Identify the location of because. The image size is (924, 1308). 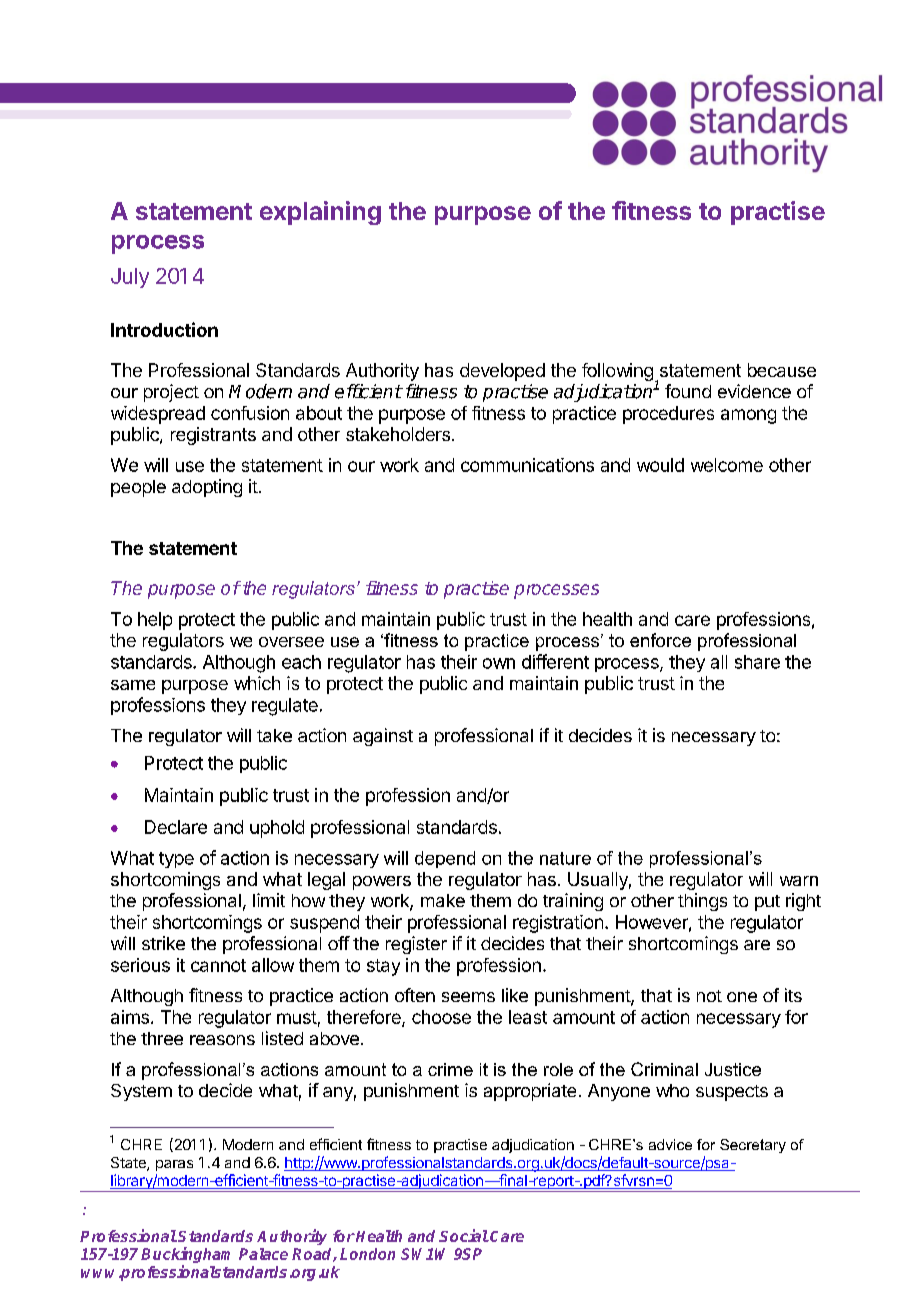
(782, 370).
